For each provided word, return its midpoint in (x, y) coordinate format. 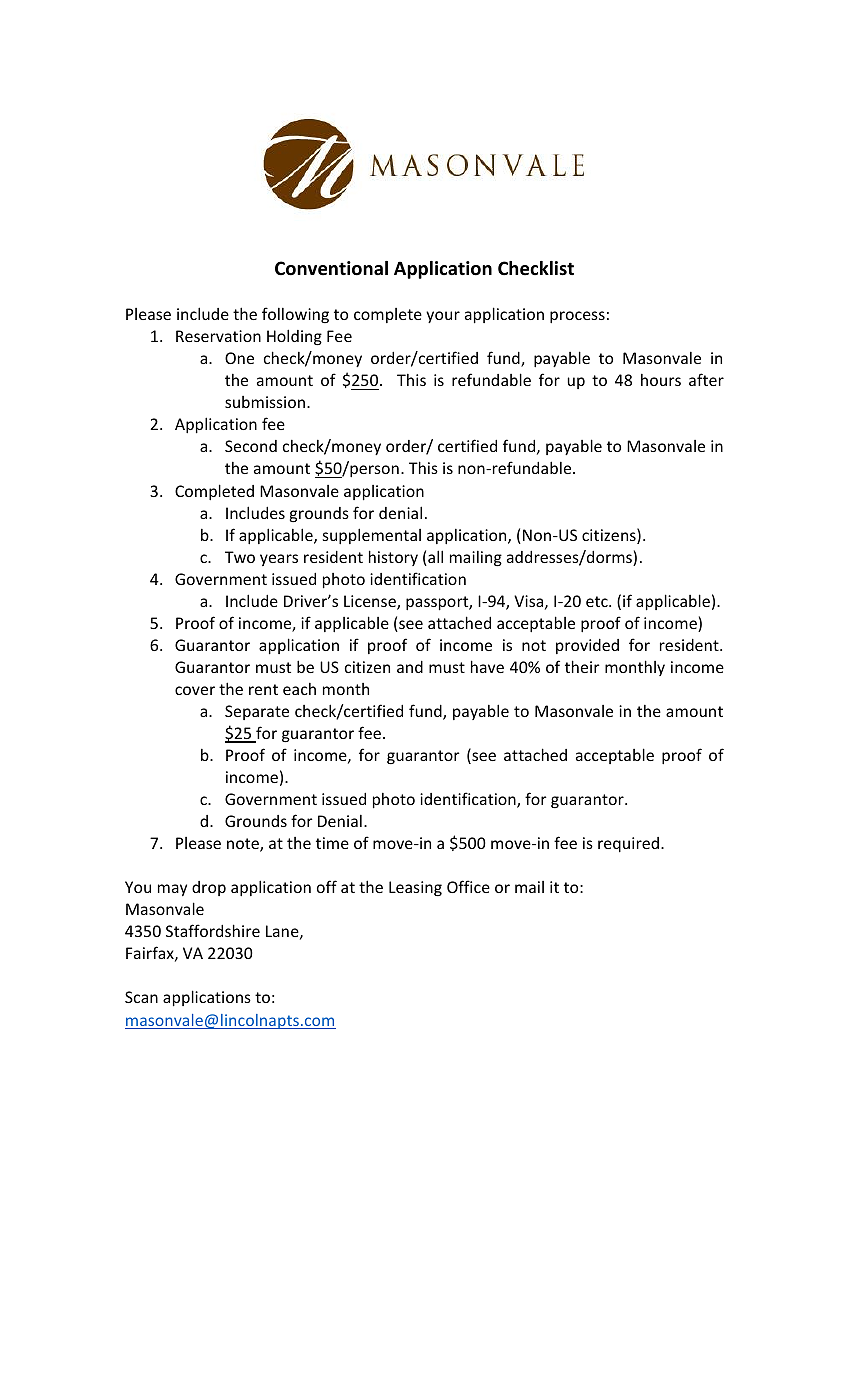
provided (587, 646)
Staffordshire (213, 930)
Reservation (218, 336)
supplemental (372, 536)
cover (195, 690)
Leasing (415, 888)
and (410, 667)
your (443, 317)
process (577, 317)
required (628, 844)
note (244, 845)
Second (251, 446)
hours (661, 380)
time (332, 843)
